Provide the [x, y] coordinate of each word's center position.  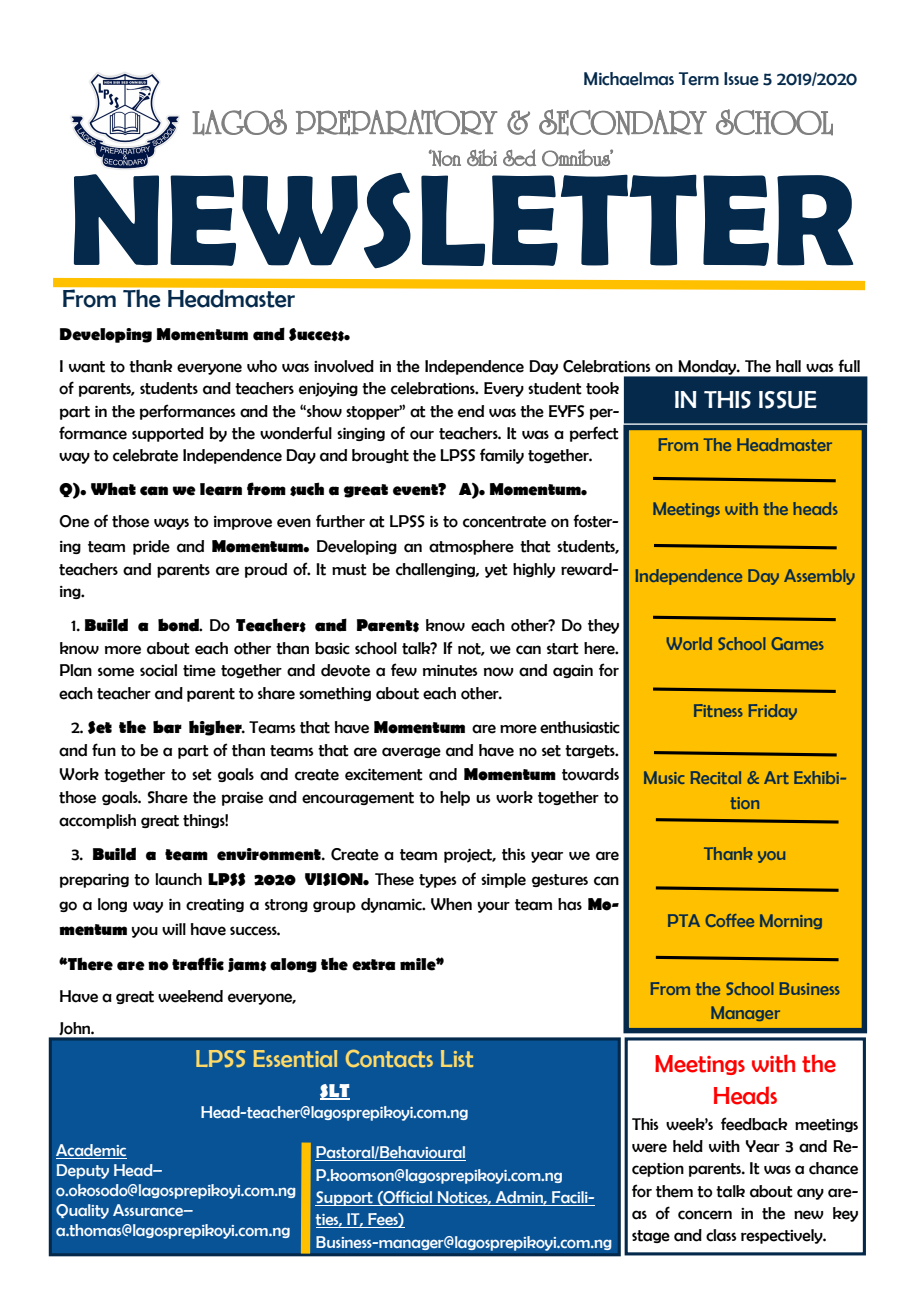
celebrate [145, 455]
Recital [716, 777]
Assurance [149, 1210]
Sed [519, 157]
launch [178, 879]
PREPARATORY [396, 123]
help [455, 798]
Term [699, 79]
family [502, 456]
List [457, 1058]
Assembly [819, 577]
